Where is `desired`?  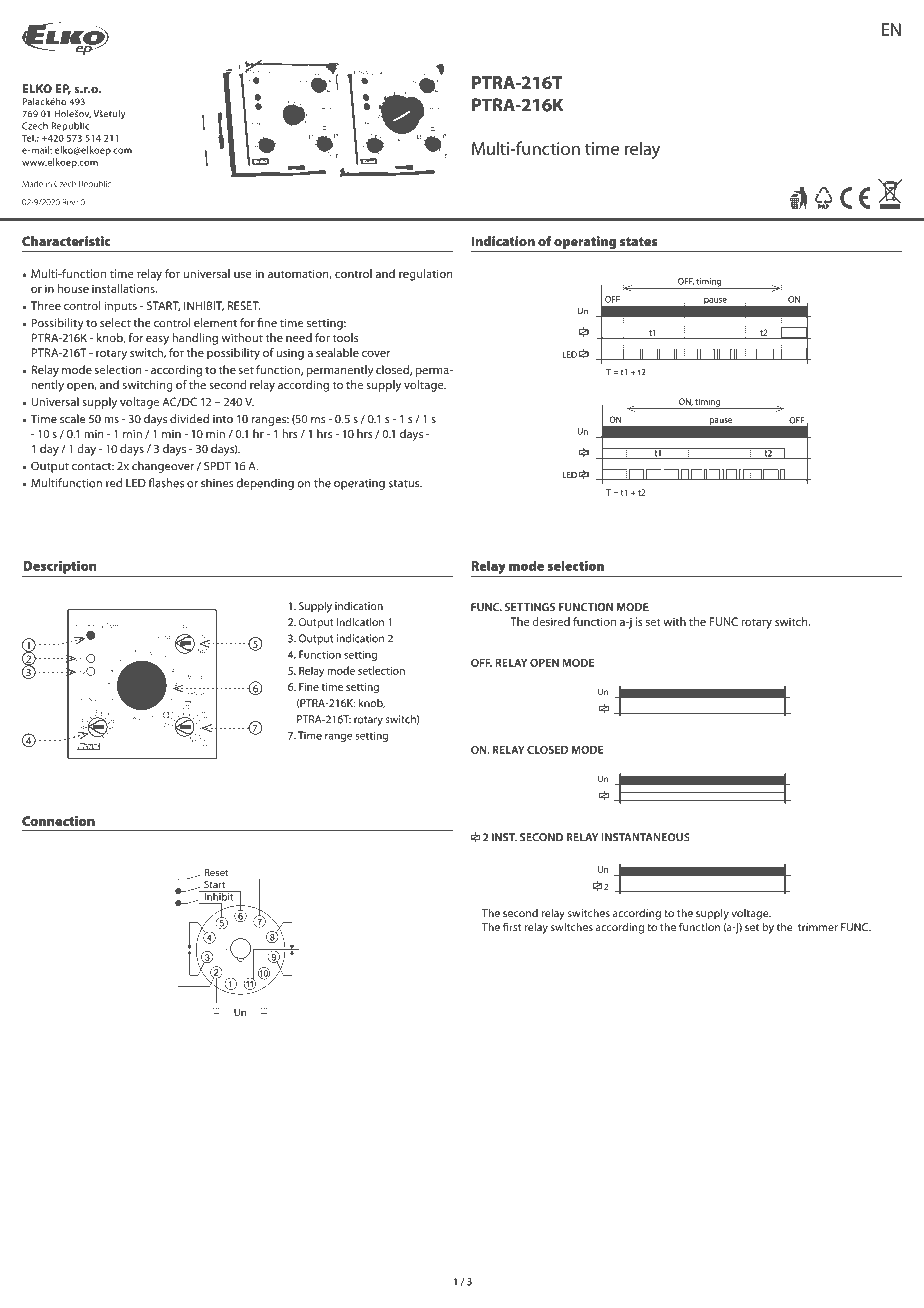 desired is located at coordinates (551, 621).
